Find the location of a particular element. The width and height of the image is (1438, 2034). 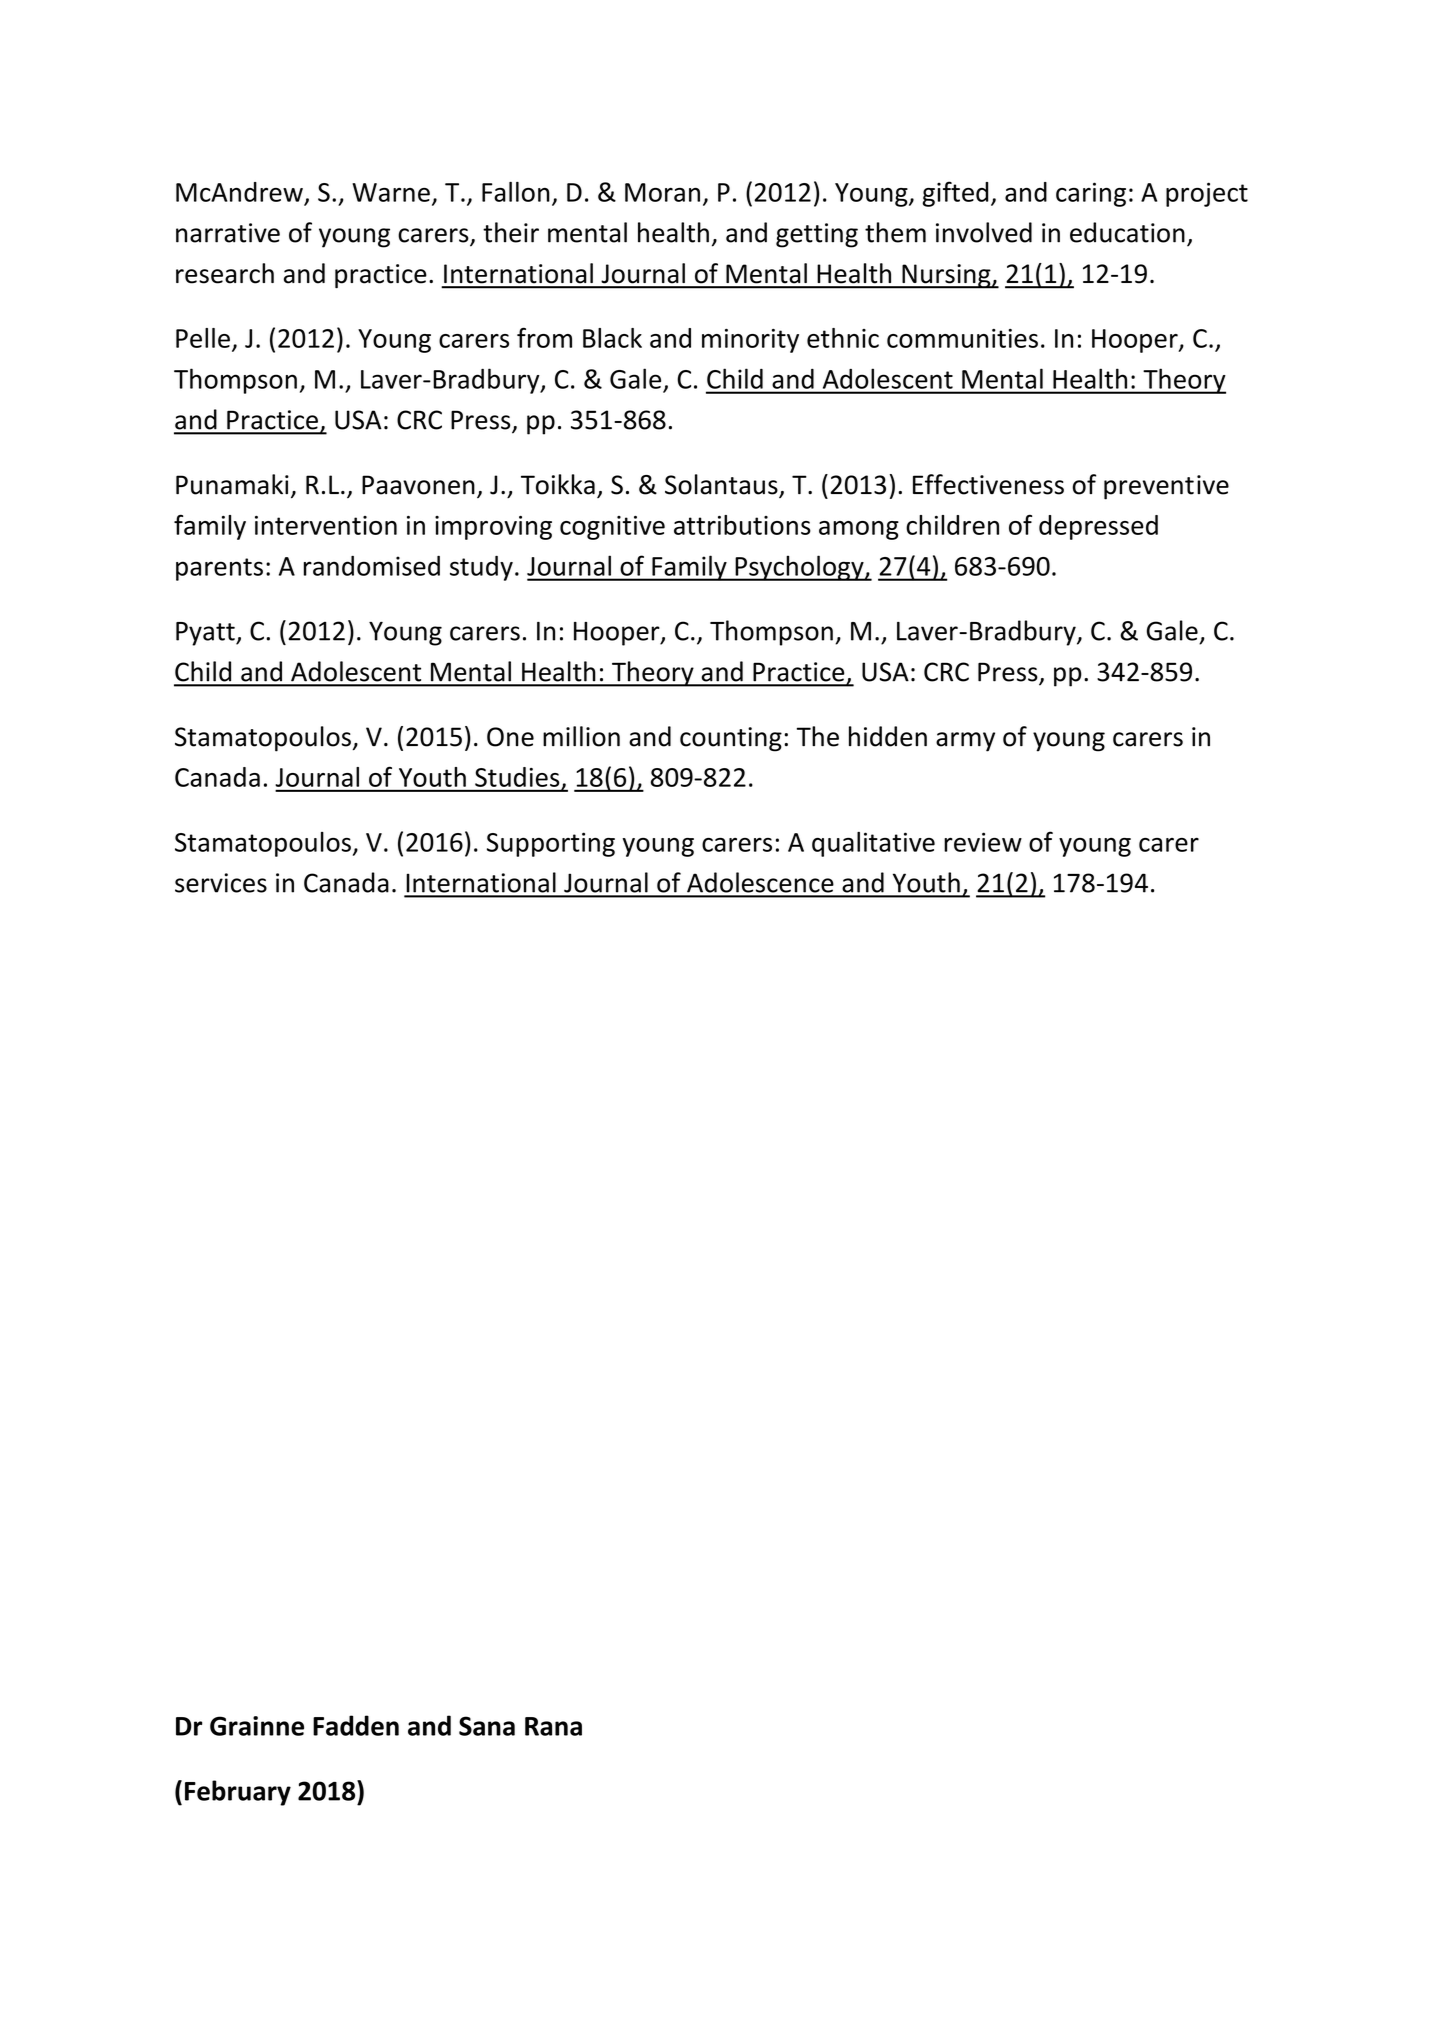

narrative is located at coordinates (228, 233).
